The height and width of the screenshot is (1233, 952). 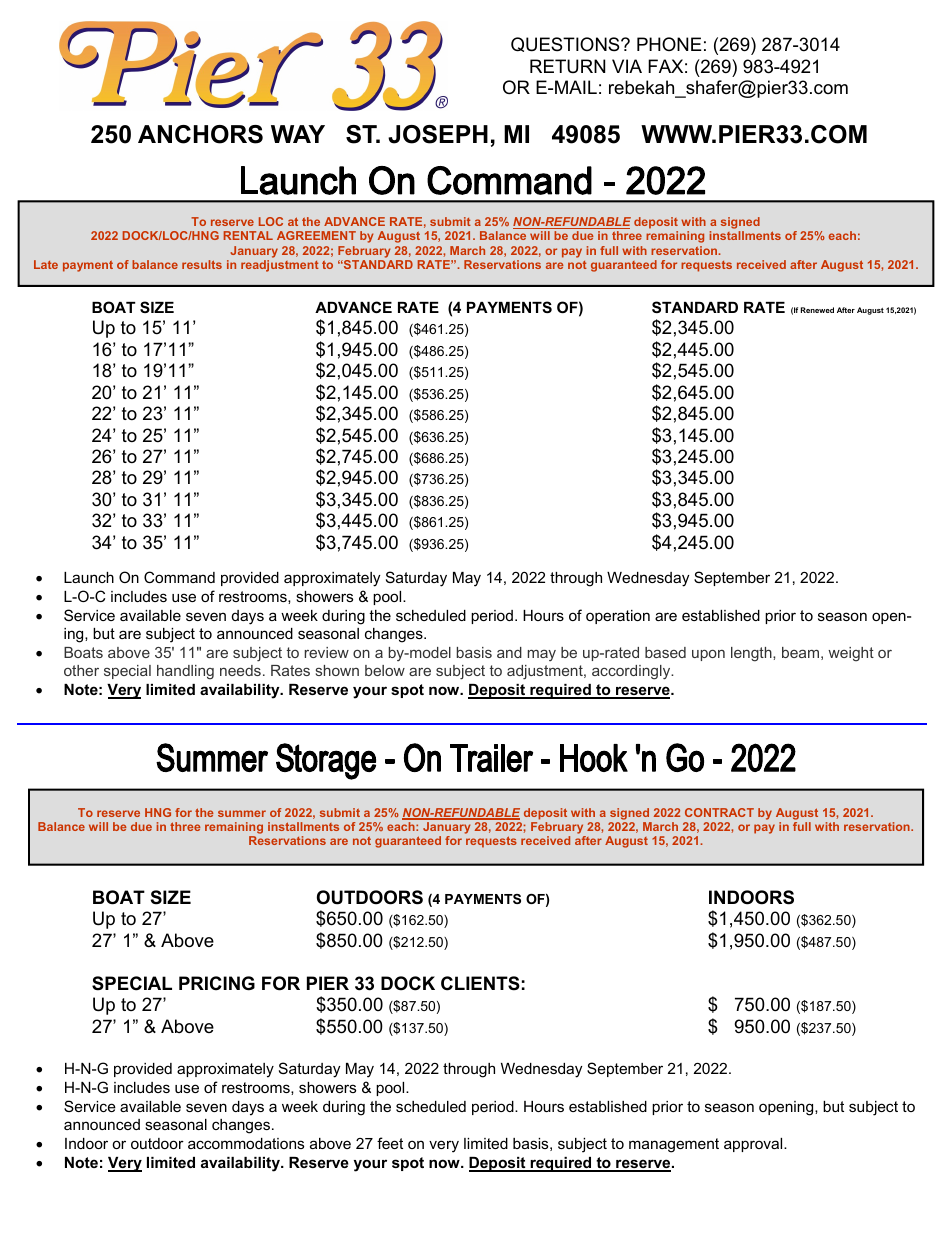 I want to click on below, so click(x=385, y=670).
